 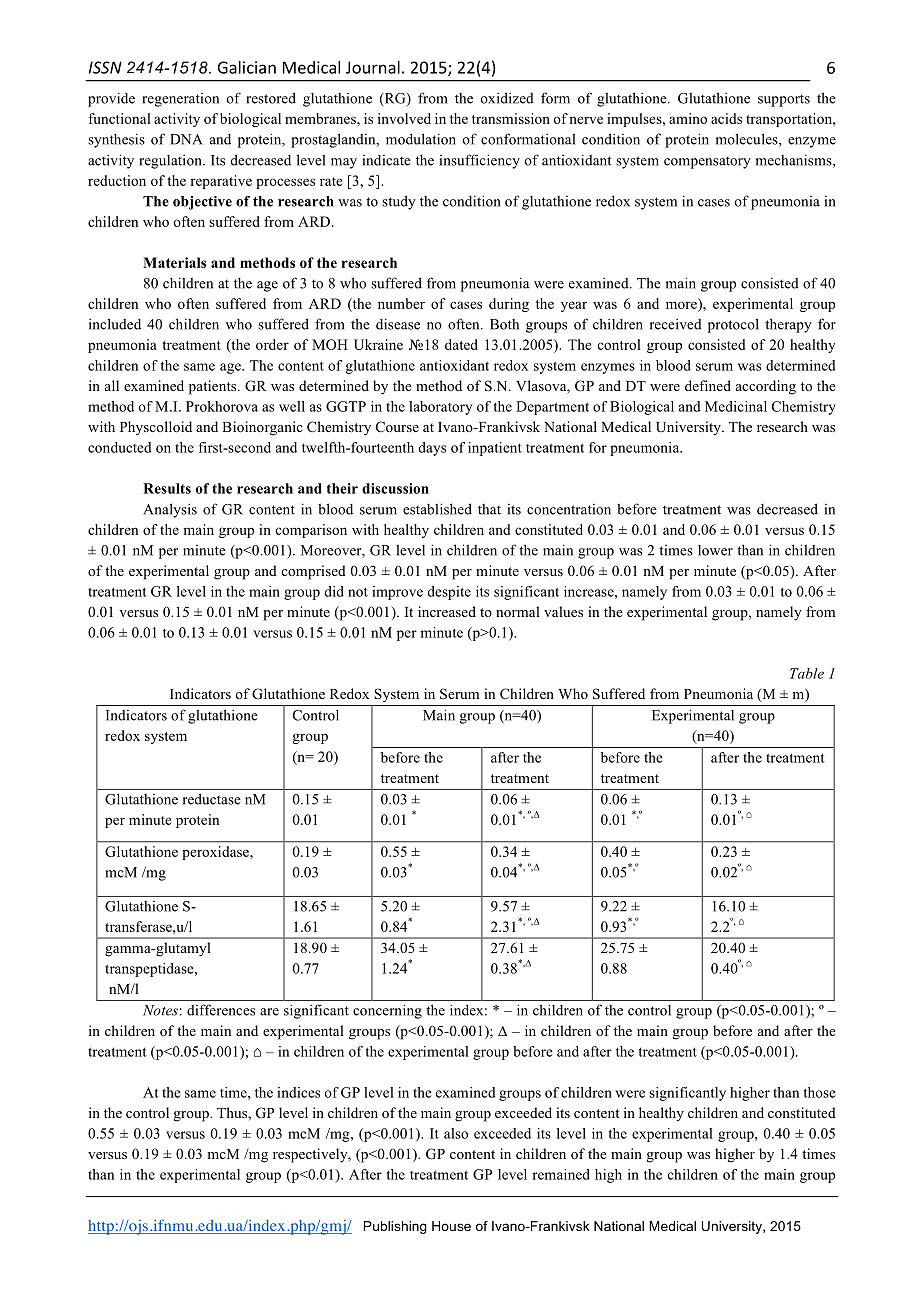 What do you see at coordinates (221, 1010) in the page?
I see `differences` at bounding box center [221, 1010].
